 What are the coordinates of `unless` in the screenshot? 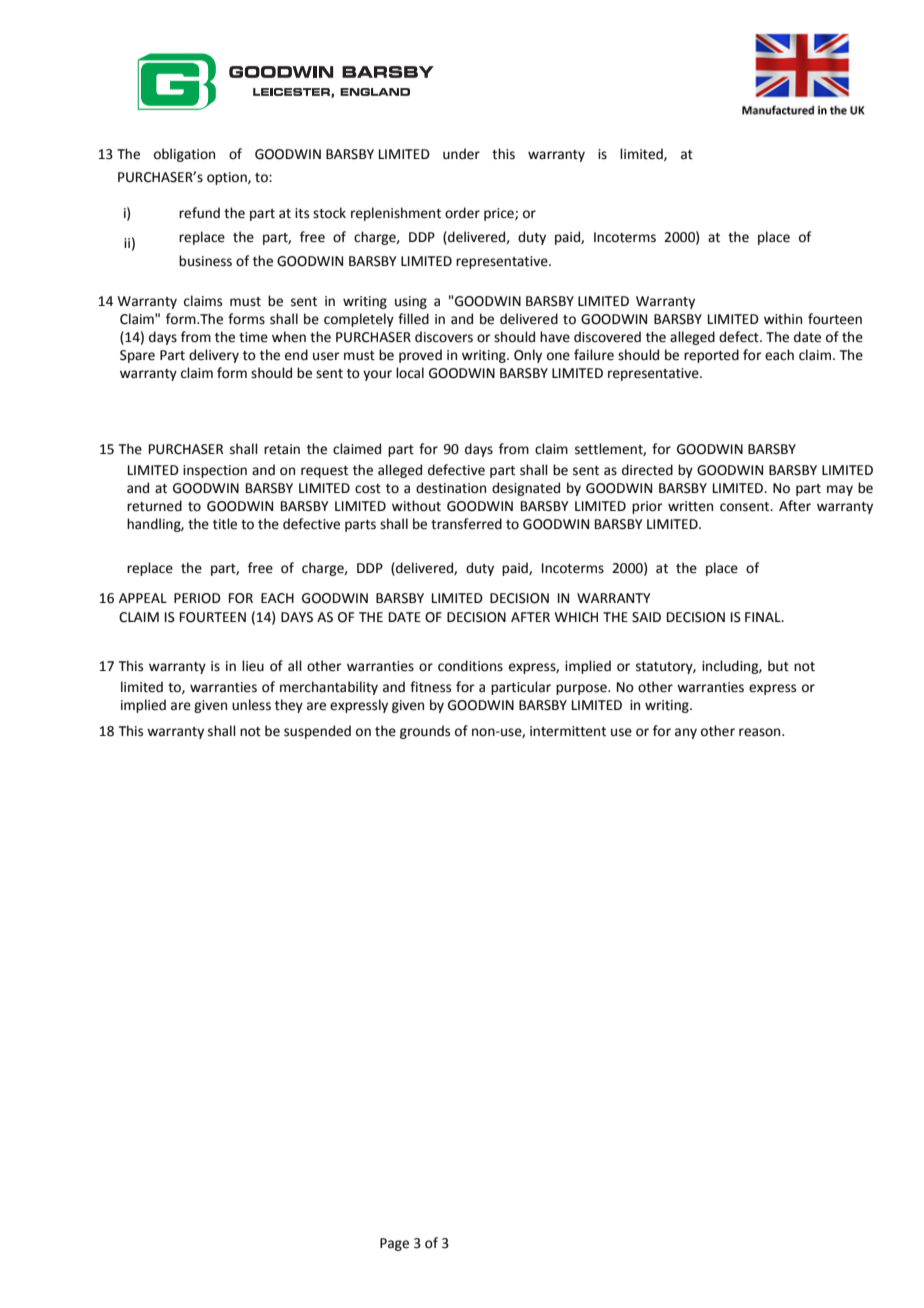 It's located at (251, 705).
